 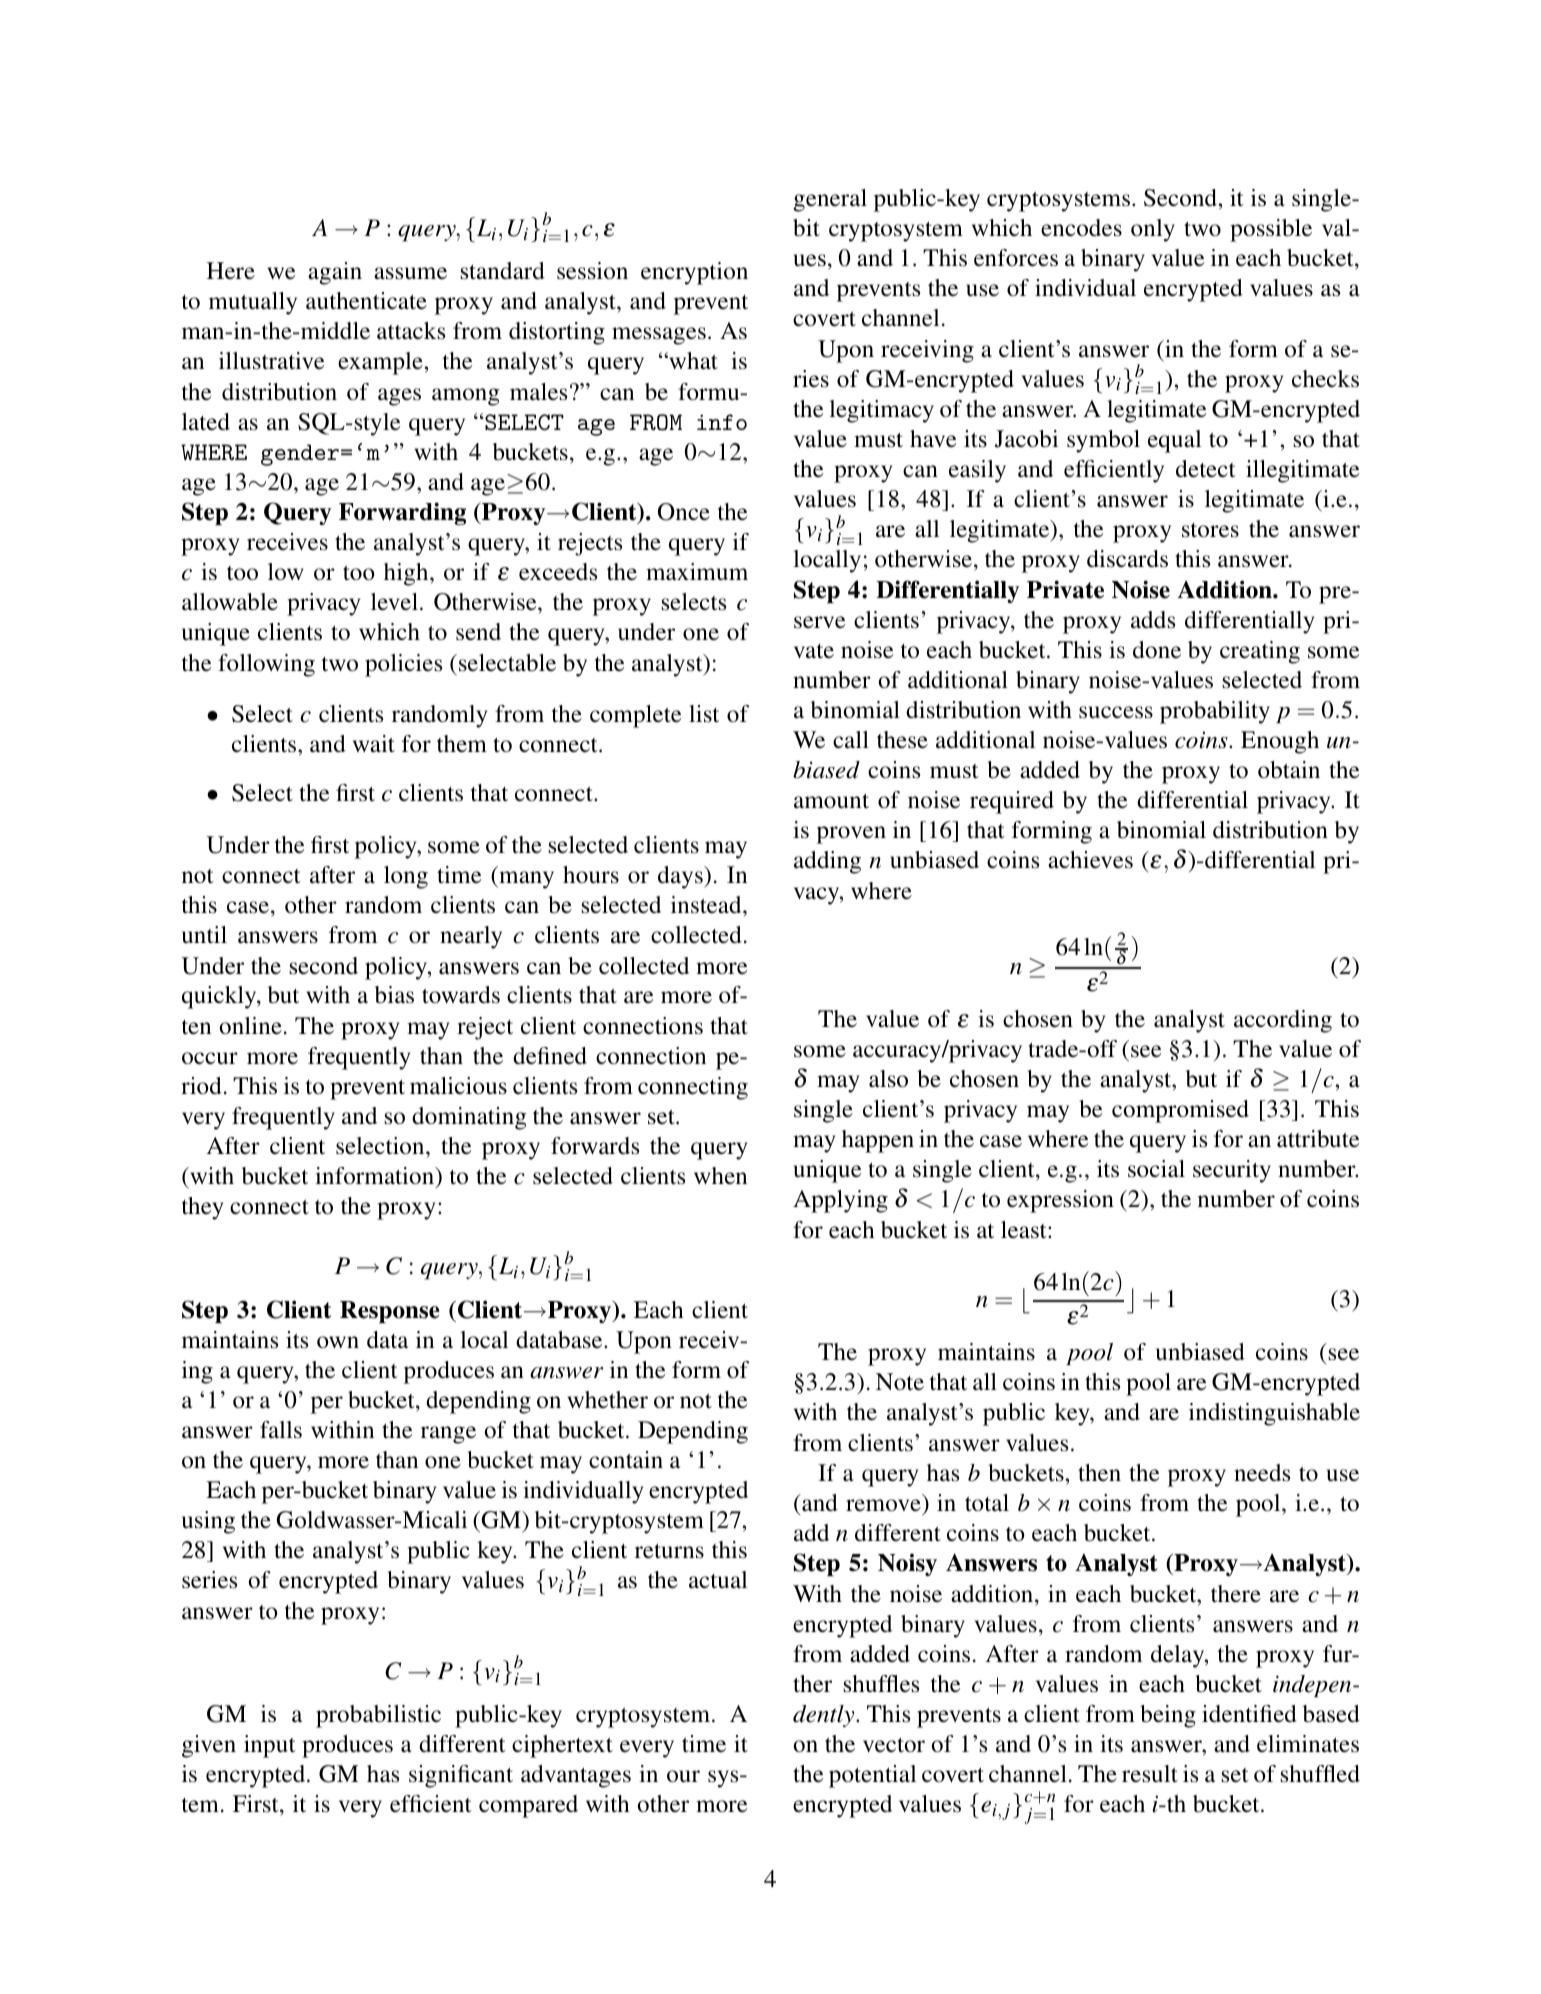 What do you see at coordinates (220, 997) in the document?
I see `quickly` at bounding box center [220, 997].
